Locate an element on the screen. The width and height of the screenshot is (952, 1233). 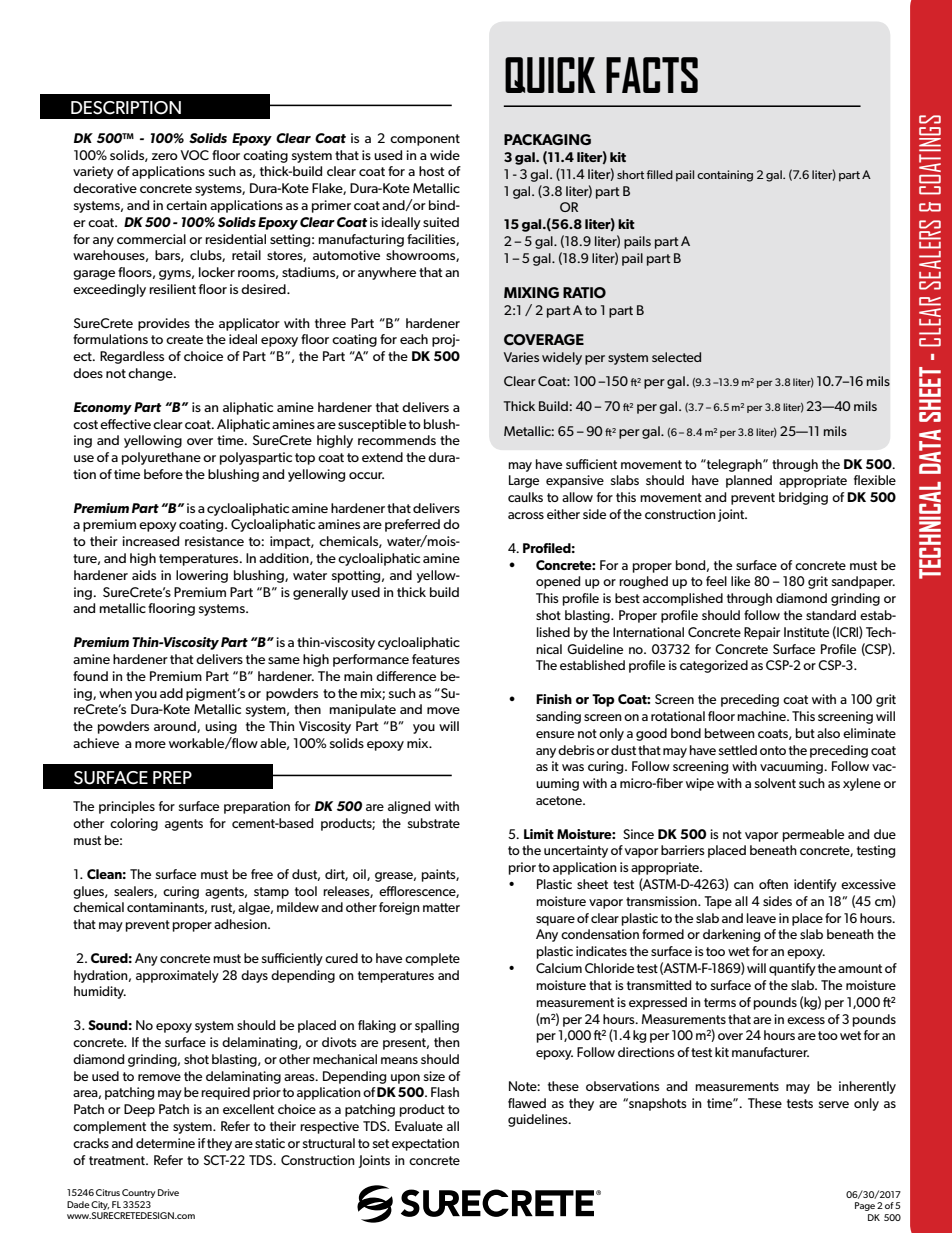
Drive is located at coordinates (168, 1192).
